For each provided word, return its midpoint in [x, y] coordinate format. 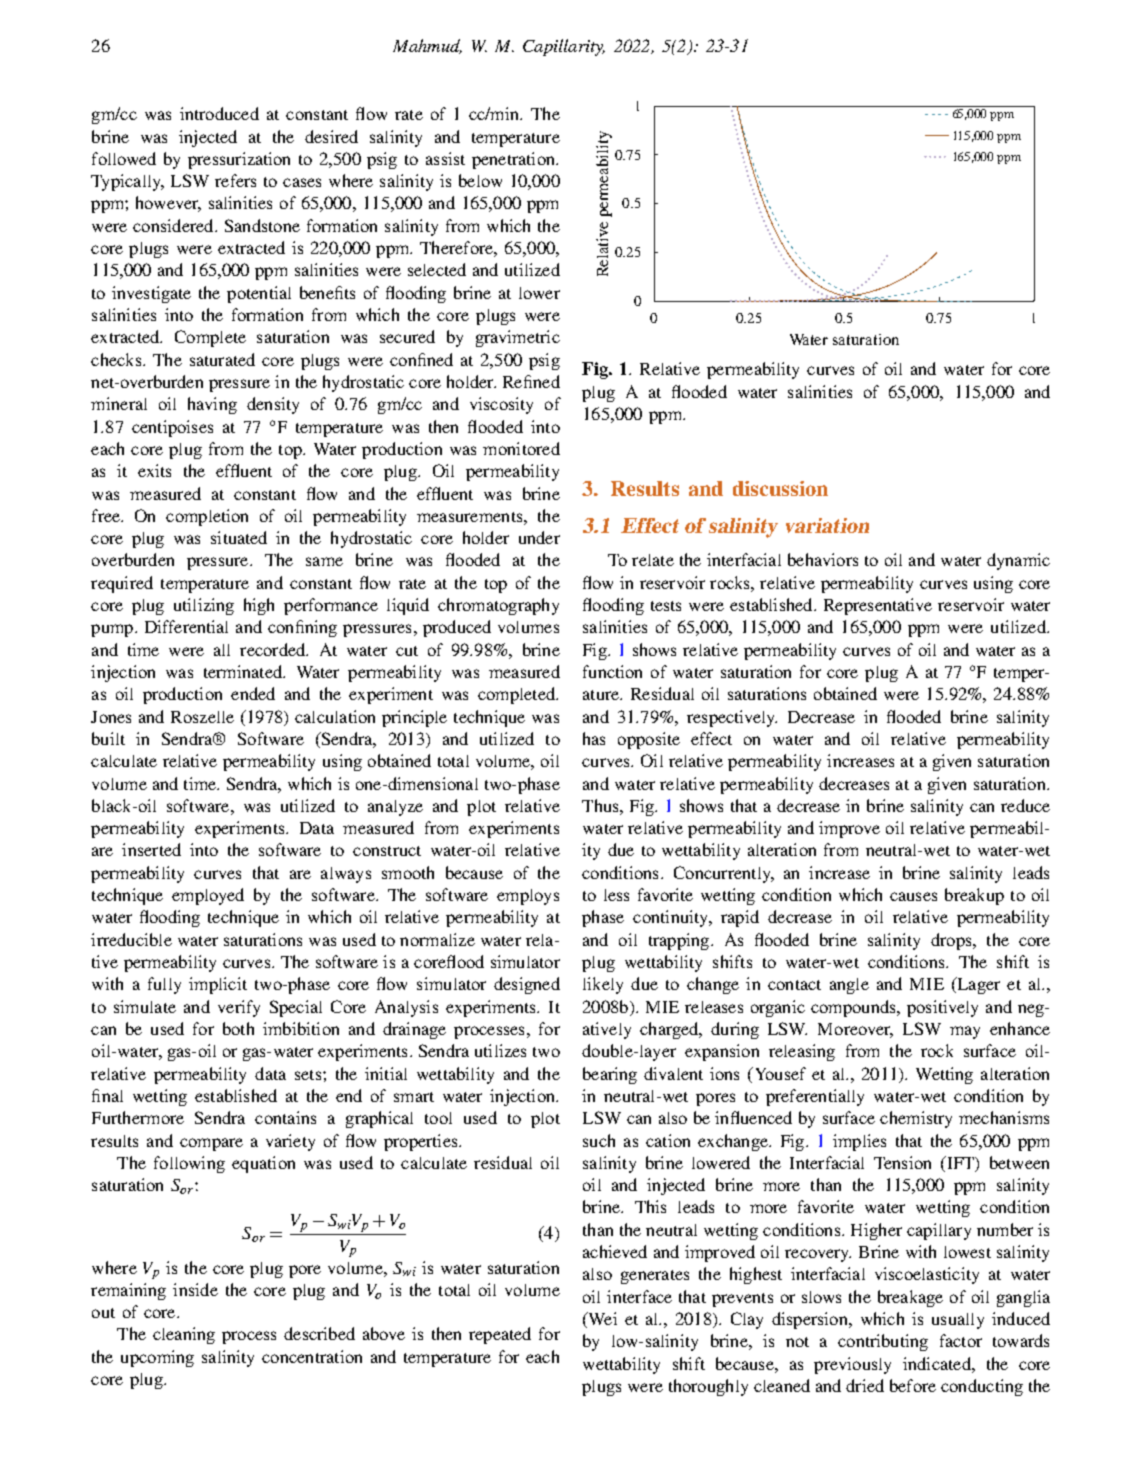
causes [913, 896]
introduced [219, 113]
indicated [938, 1363]
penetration [514, 160]
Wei [601, 1320]
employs [528, 897]
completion [207, 517]
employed [208, 896]
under [539, 537]
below [480, 180]
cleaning [184, 1335]
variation [827, 525]
